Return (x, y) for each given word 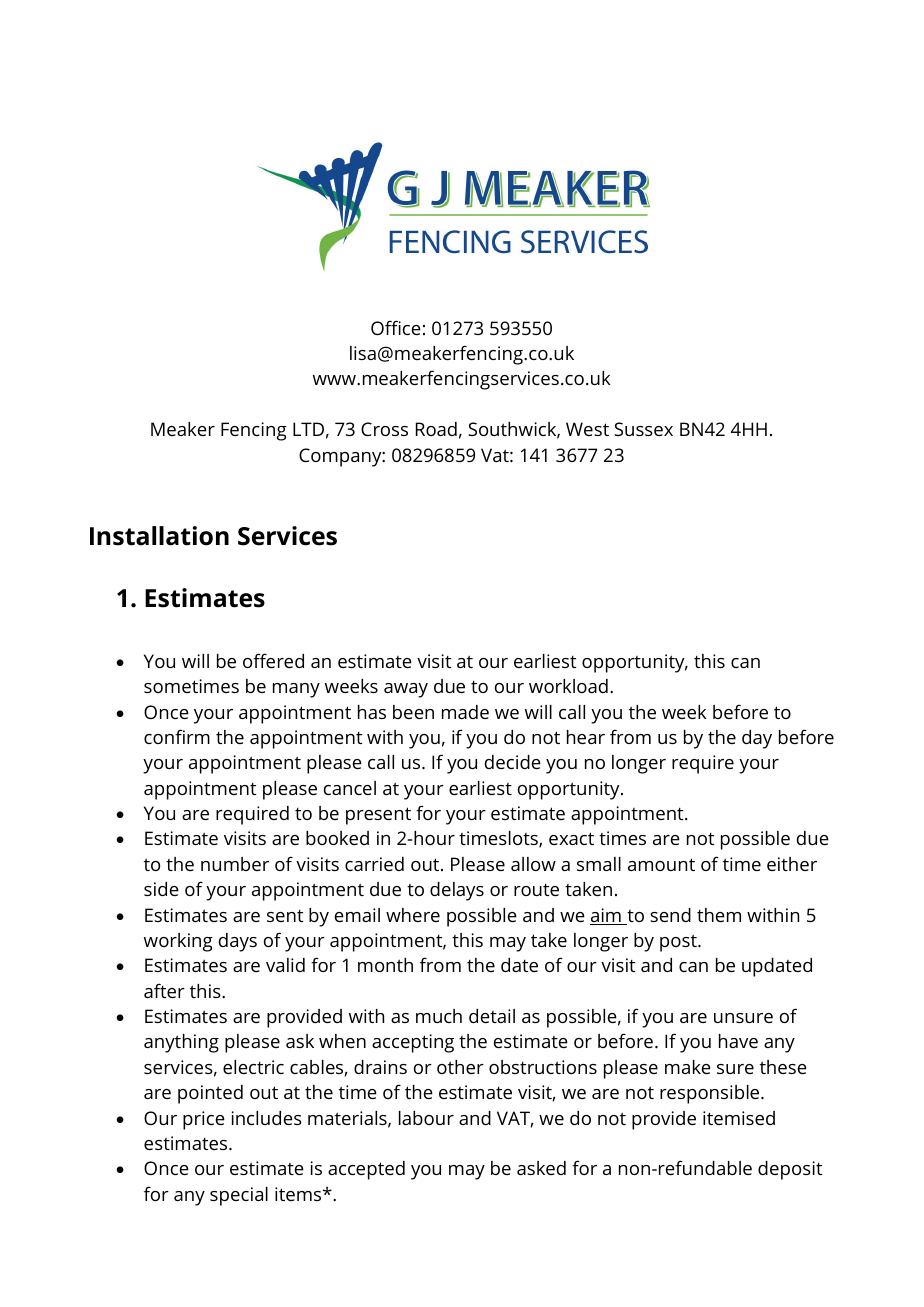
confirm (177, 736)
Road (436, 429)
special (239, 1196)
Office (396, 327)
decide (513, 762)
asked (541, 1168)
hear (586, 737)
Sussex (643, 429)
